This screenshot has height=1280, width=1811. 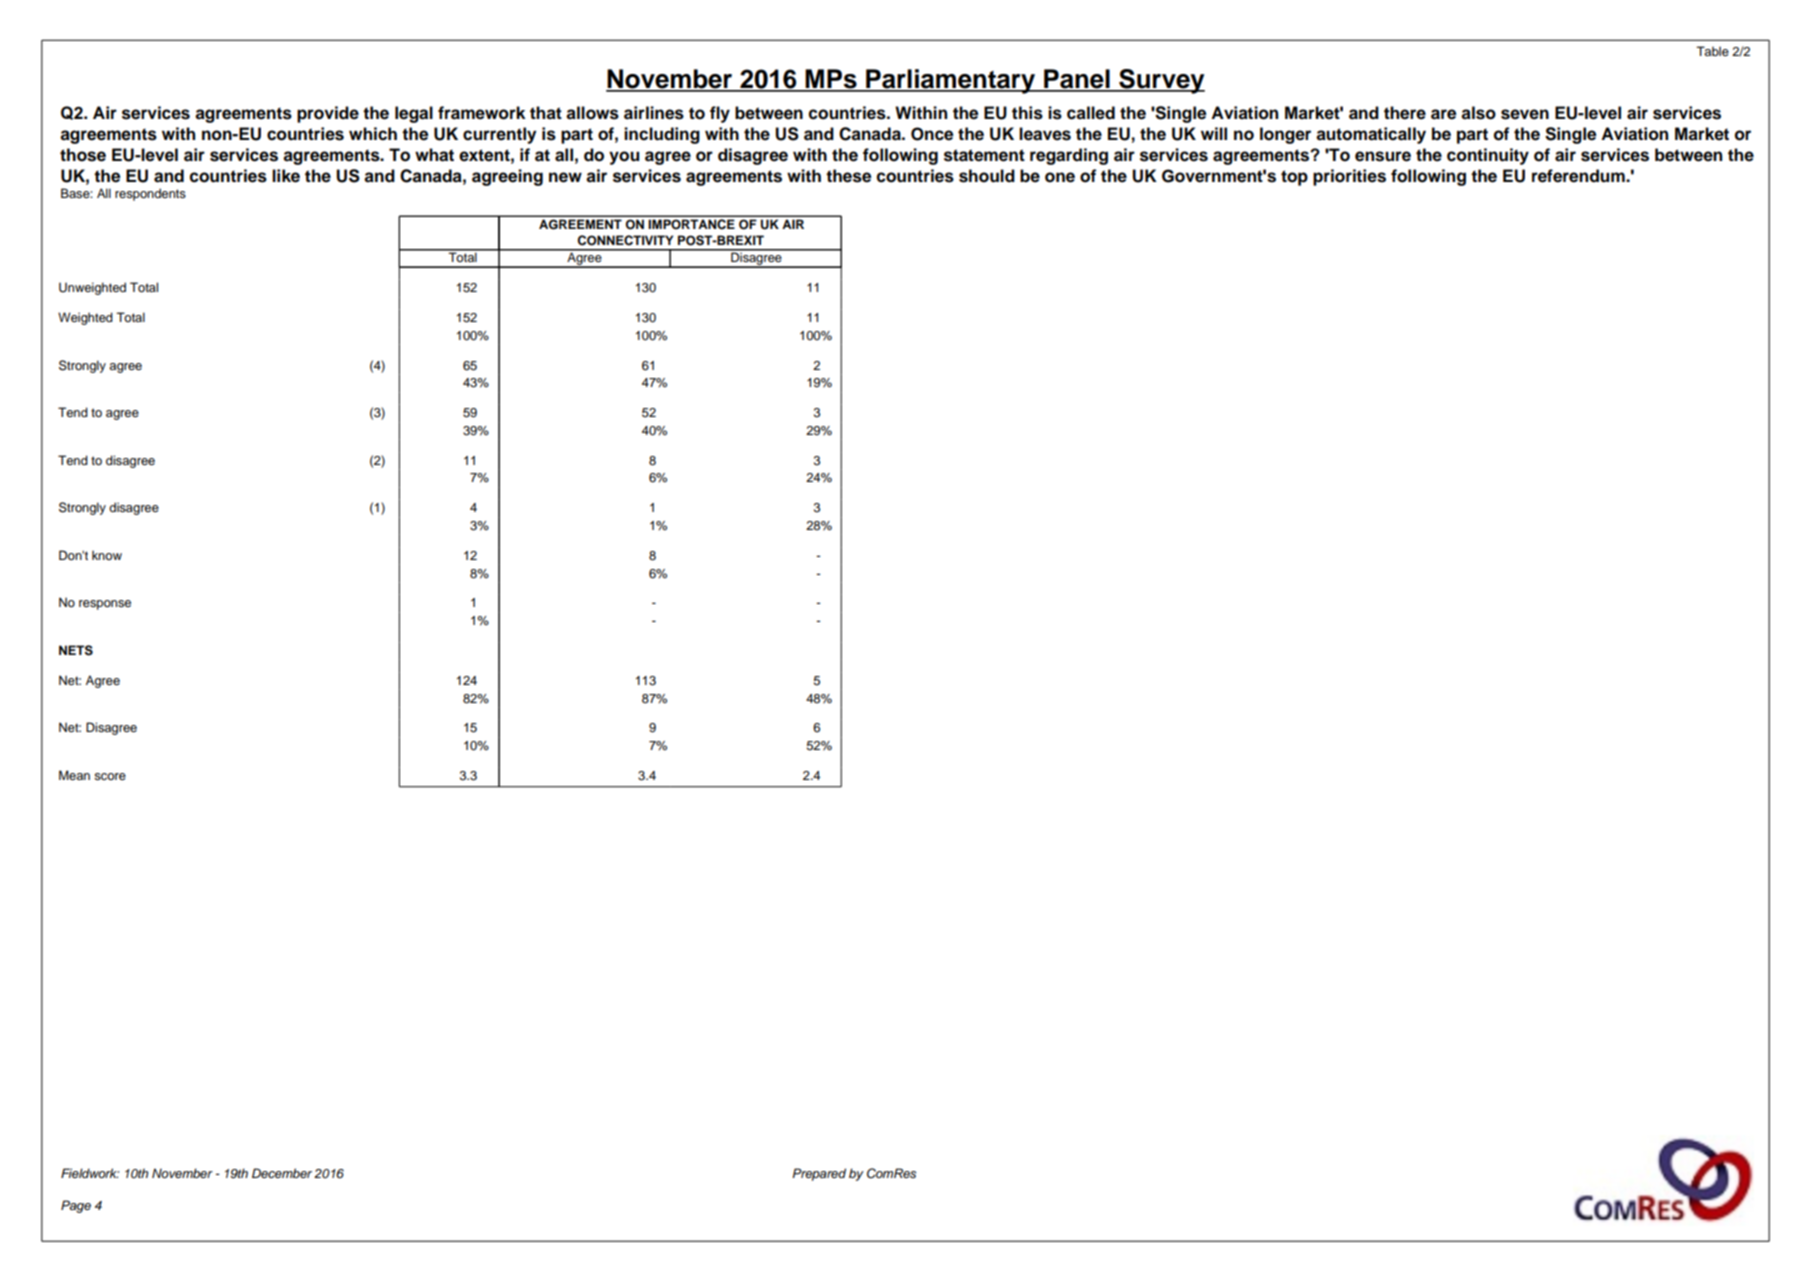 What do you see at coordinates (1525, 114) in the screenshot?
I see `seven` at bounding box center [1525, 114].
